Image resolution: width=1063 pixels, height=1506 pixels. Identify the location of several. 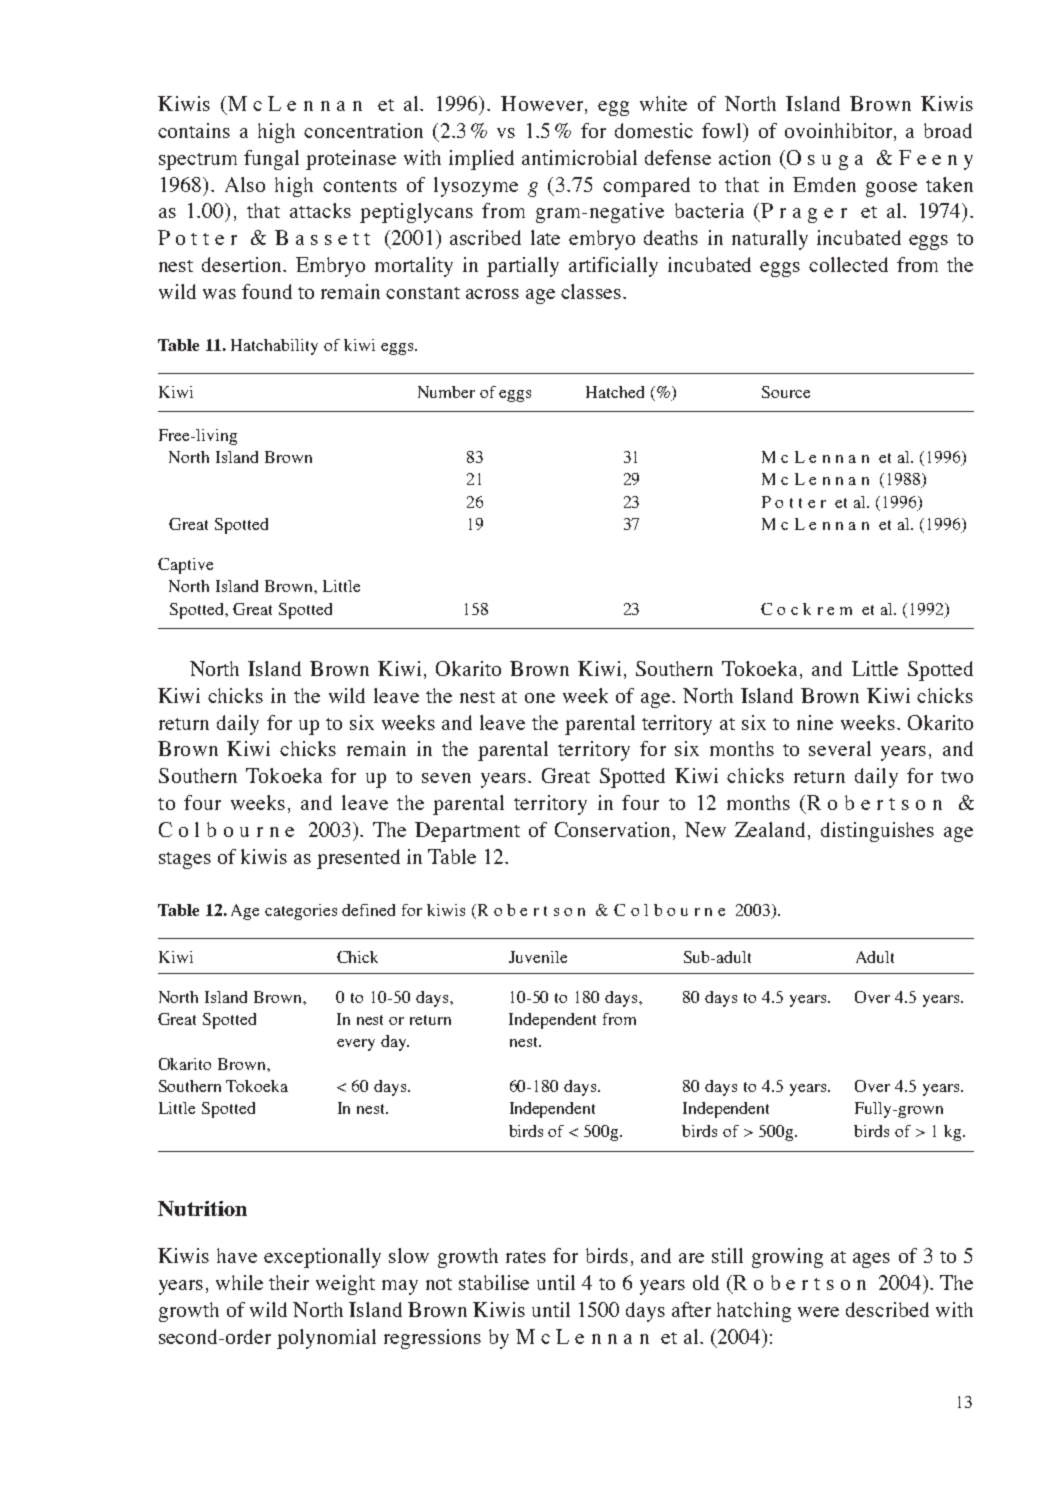
(840, 748).
